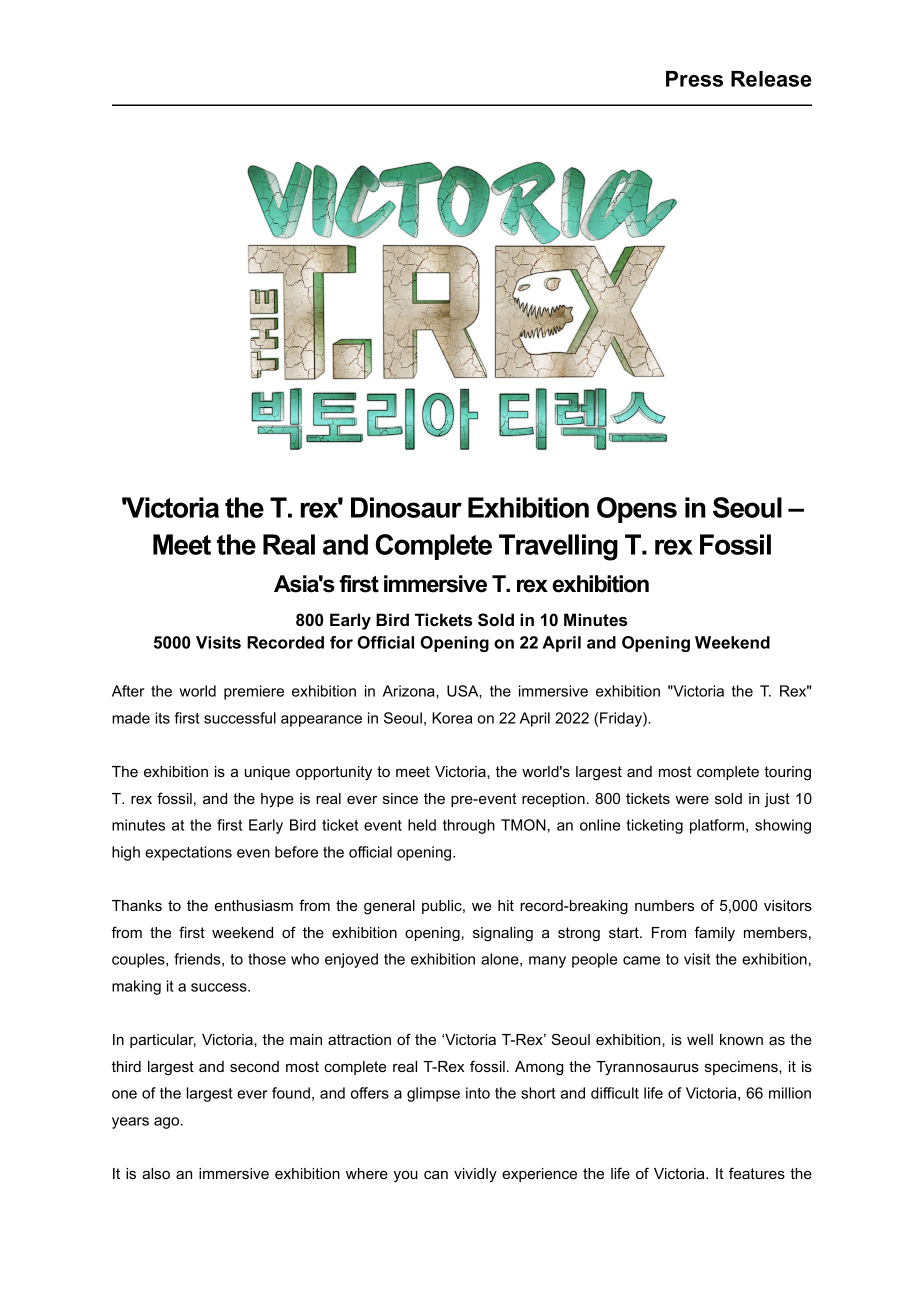 This screenshot has height=1308, width=924. What do you see at coordinates (787, 773) in the screenshot?
I see `touring` at bounding box center [787, 773].
